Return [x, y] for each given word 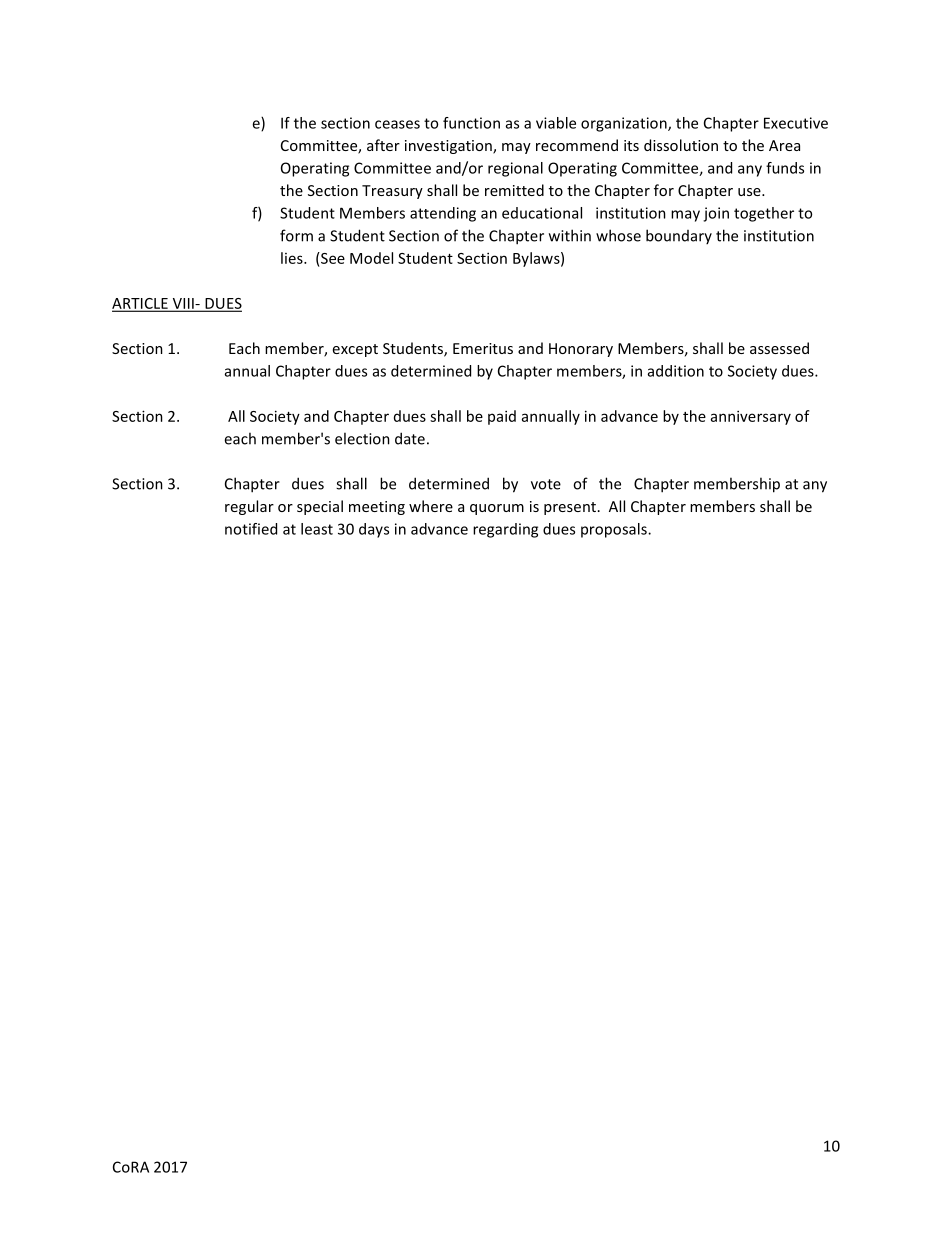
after [383, 145]
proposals [615, 530]
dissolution [681, 145]
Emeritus [483, 348]
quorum [497, 509]
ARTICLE [141, 304]
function [471, 123]
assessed [779, 348]
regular [249, 507]
